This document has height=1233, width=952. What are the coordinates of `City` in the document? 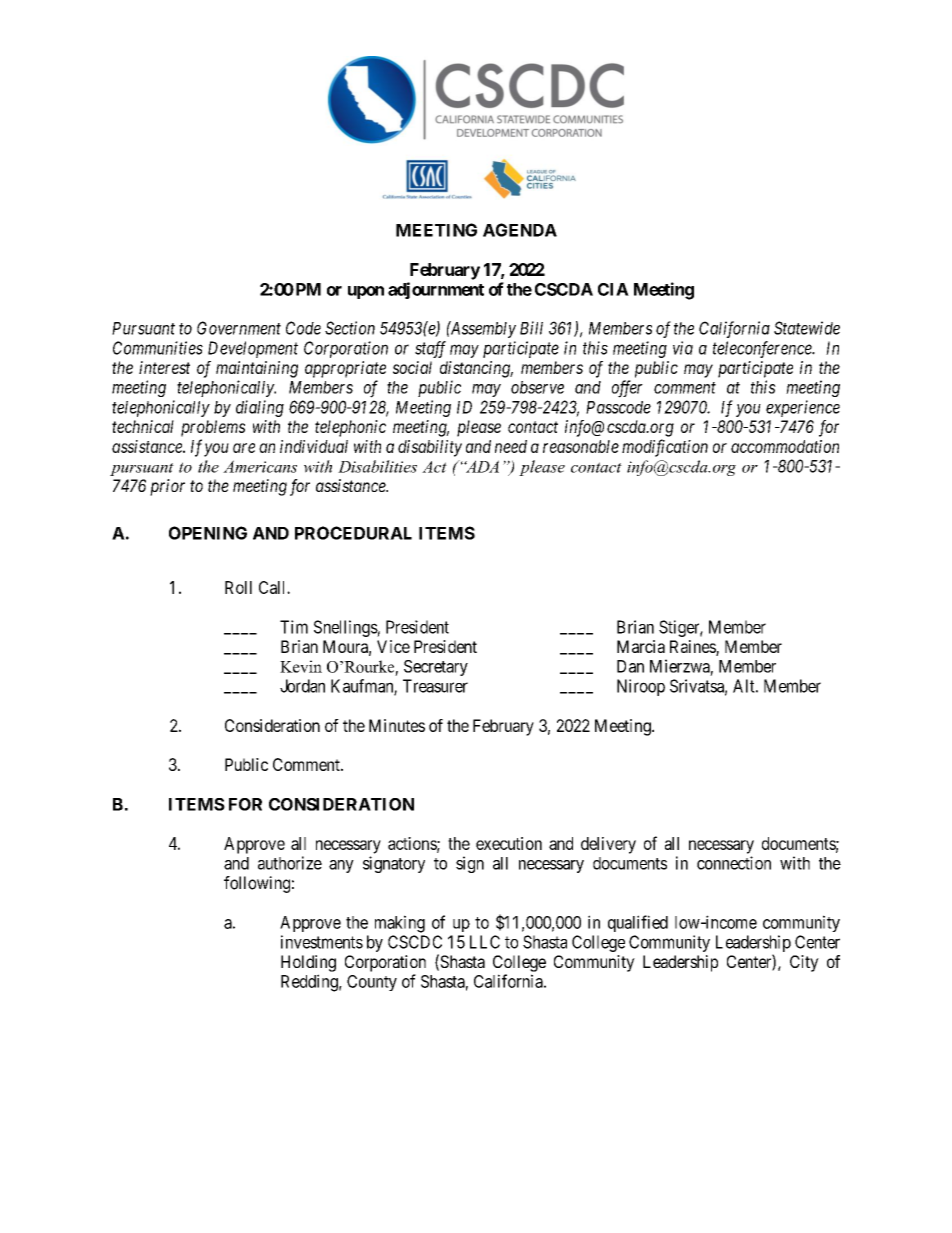 It's located at (804, 963).
